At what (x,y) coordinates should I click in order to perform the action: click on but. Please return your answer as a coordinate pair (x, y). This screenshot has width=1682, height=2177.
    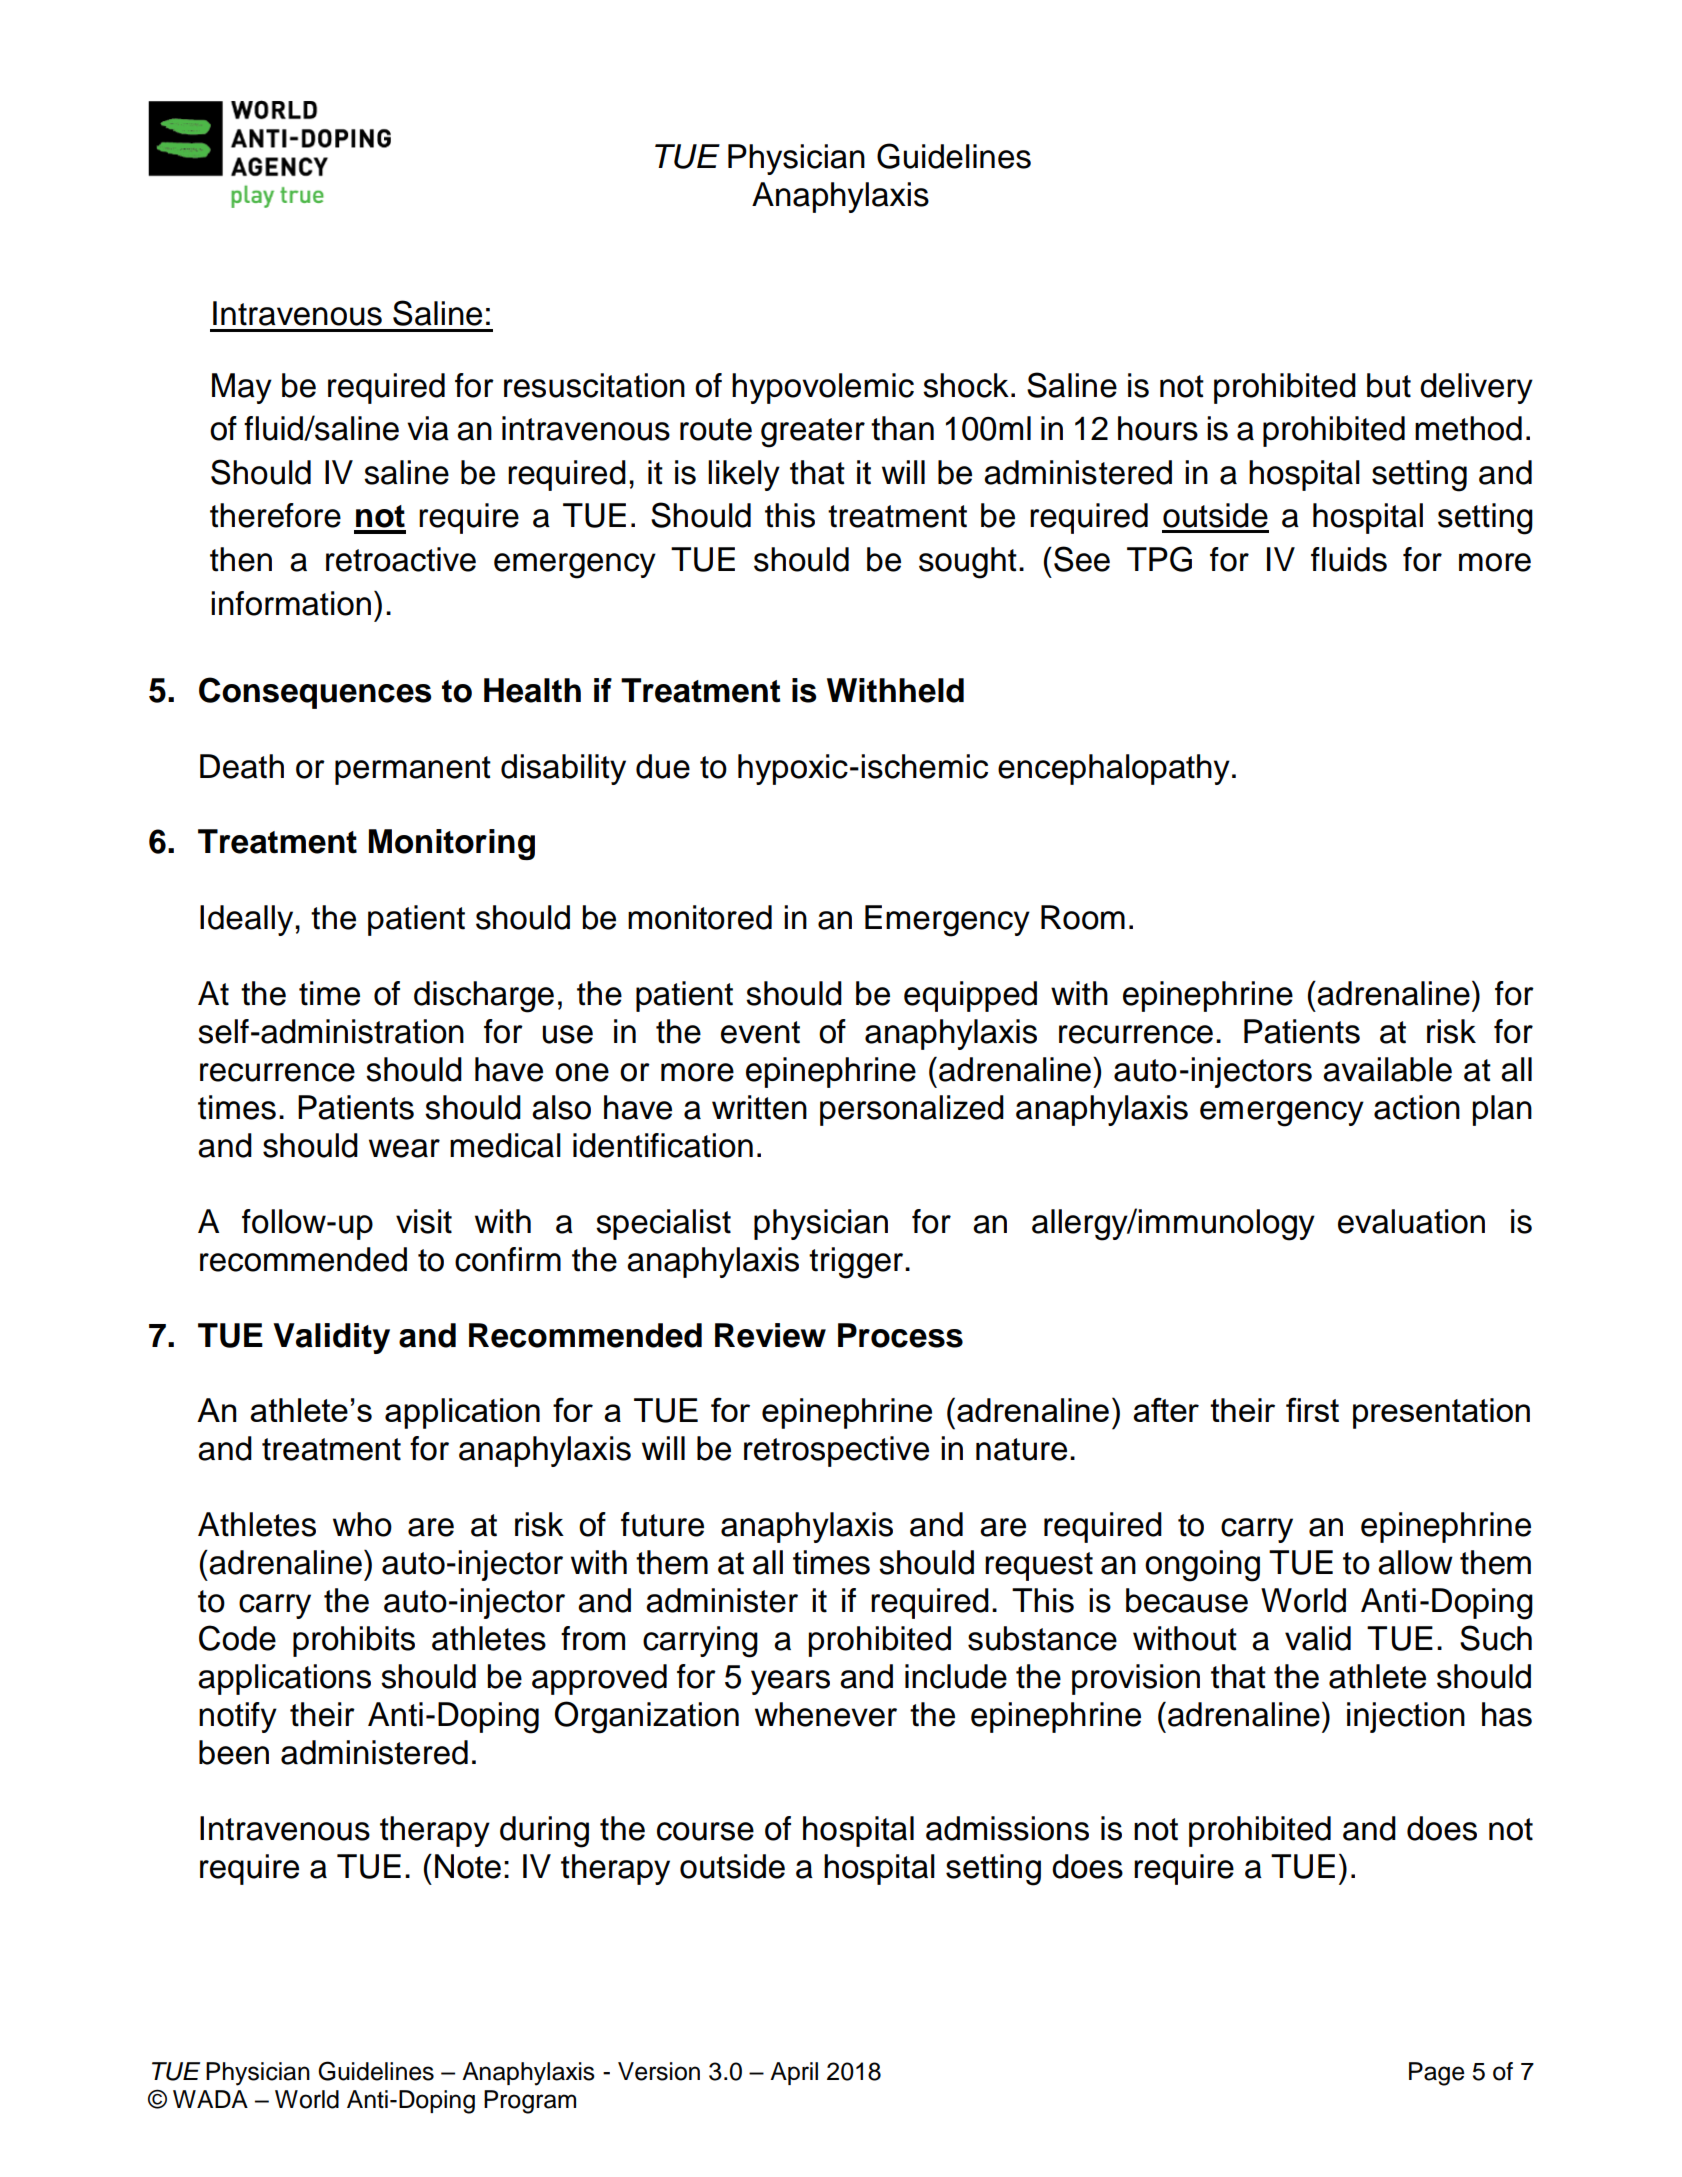
    Looking at the image, I should click on (1389, 385).
